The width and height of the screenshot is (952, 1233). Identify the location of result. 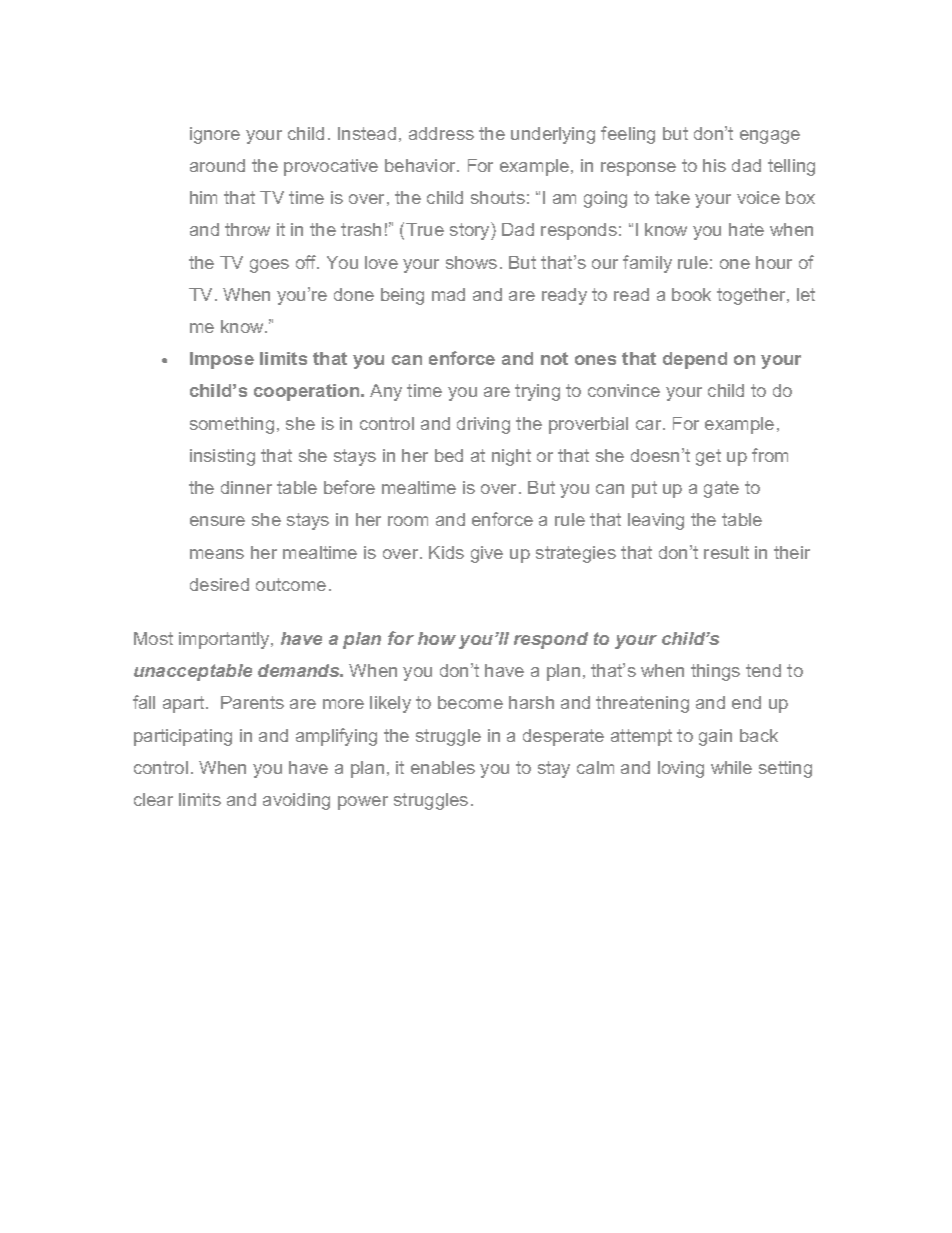
(726, 552).
